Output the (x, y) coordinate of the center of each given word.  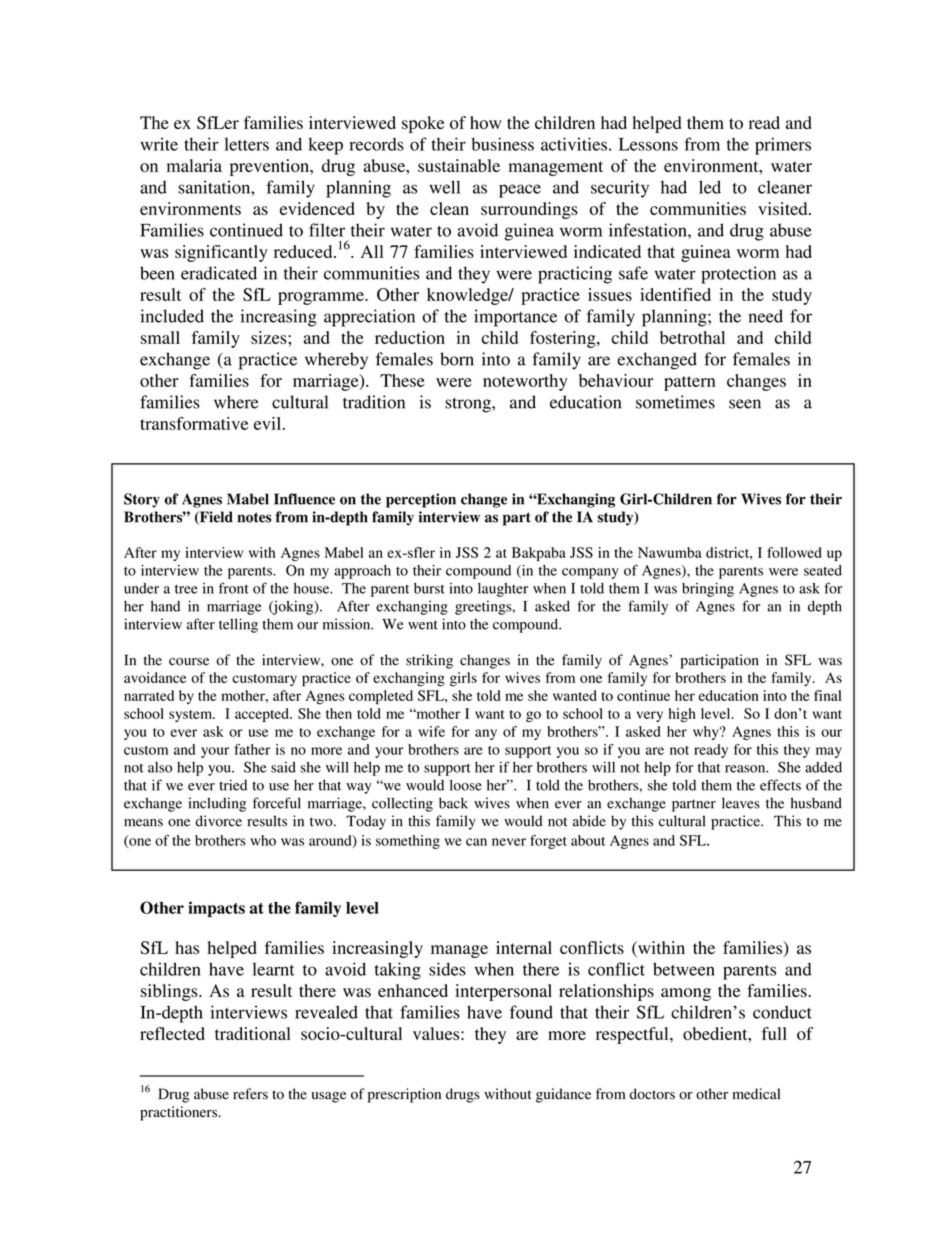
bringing (708, 589)
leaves (741, 803)
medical (756, 1094)
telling (238, 625)
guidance (563, 1095)
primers (783, 146)
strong (469, 405)
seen (745, 404)
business (502, 144)
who (263, 840)
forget (548, 842)
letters (246, 144)
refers (250, 1094)
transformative (194, 423)
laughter (503, 590)
